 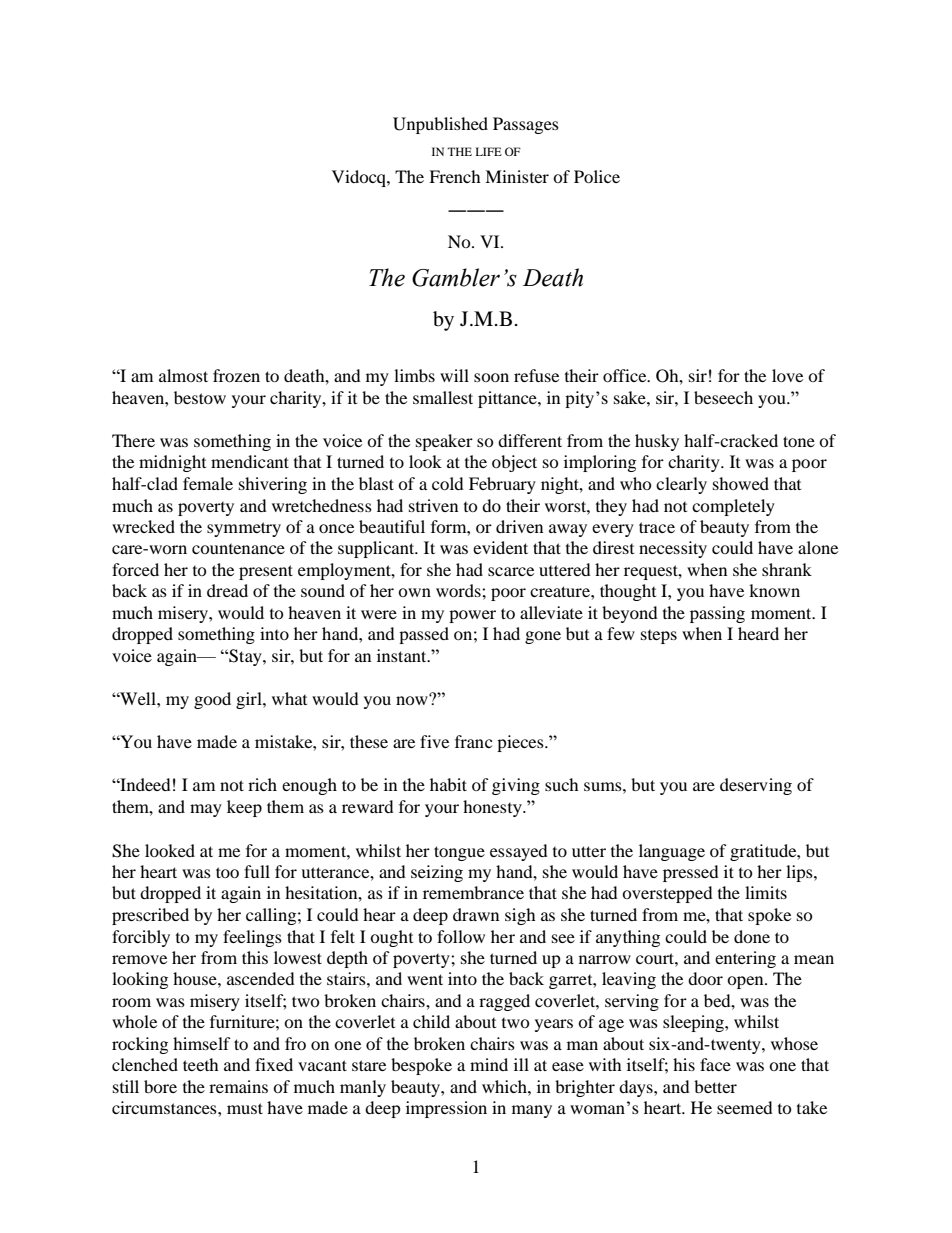 I want to click on dread, so click(x=227, y=590).
